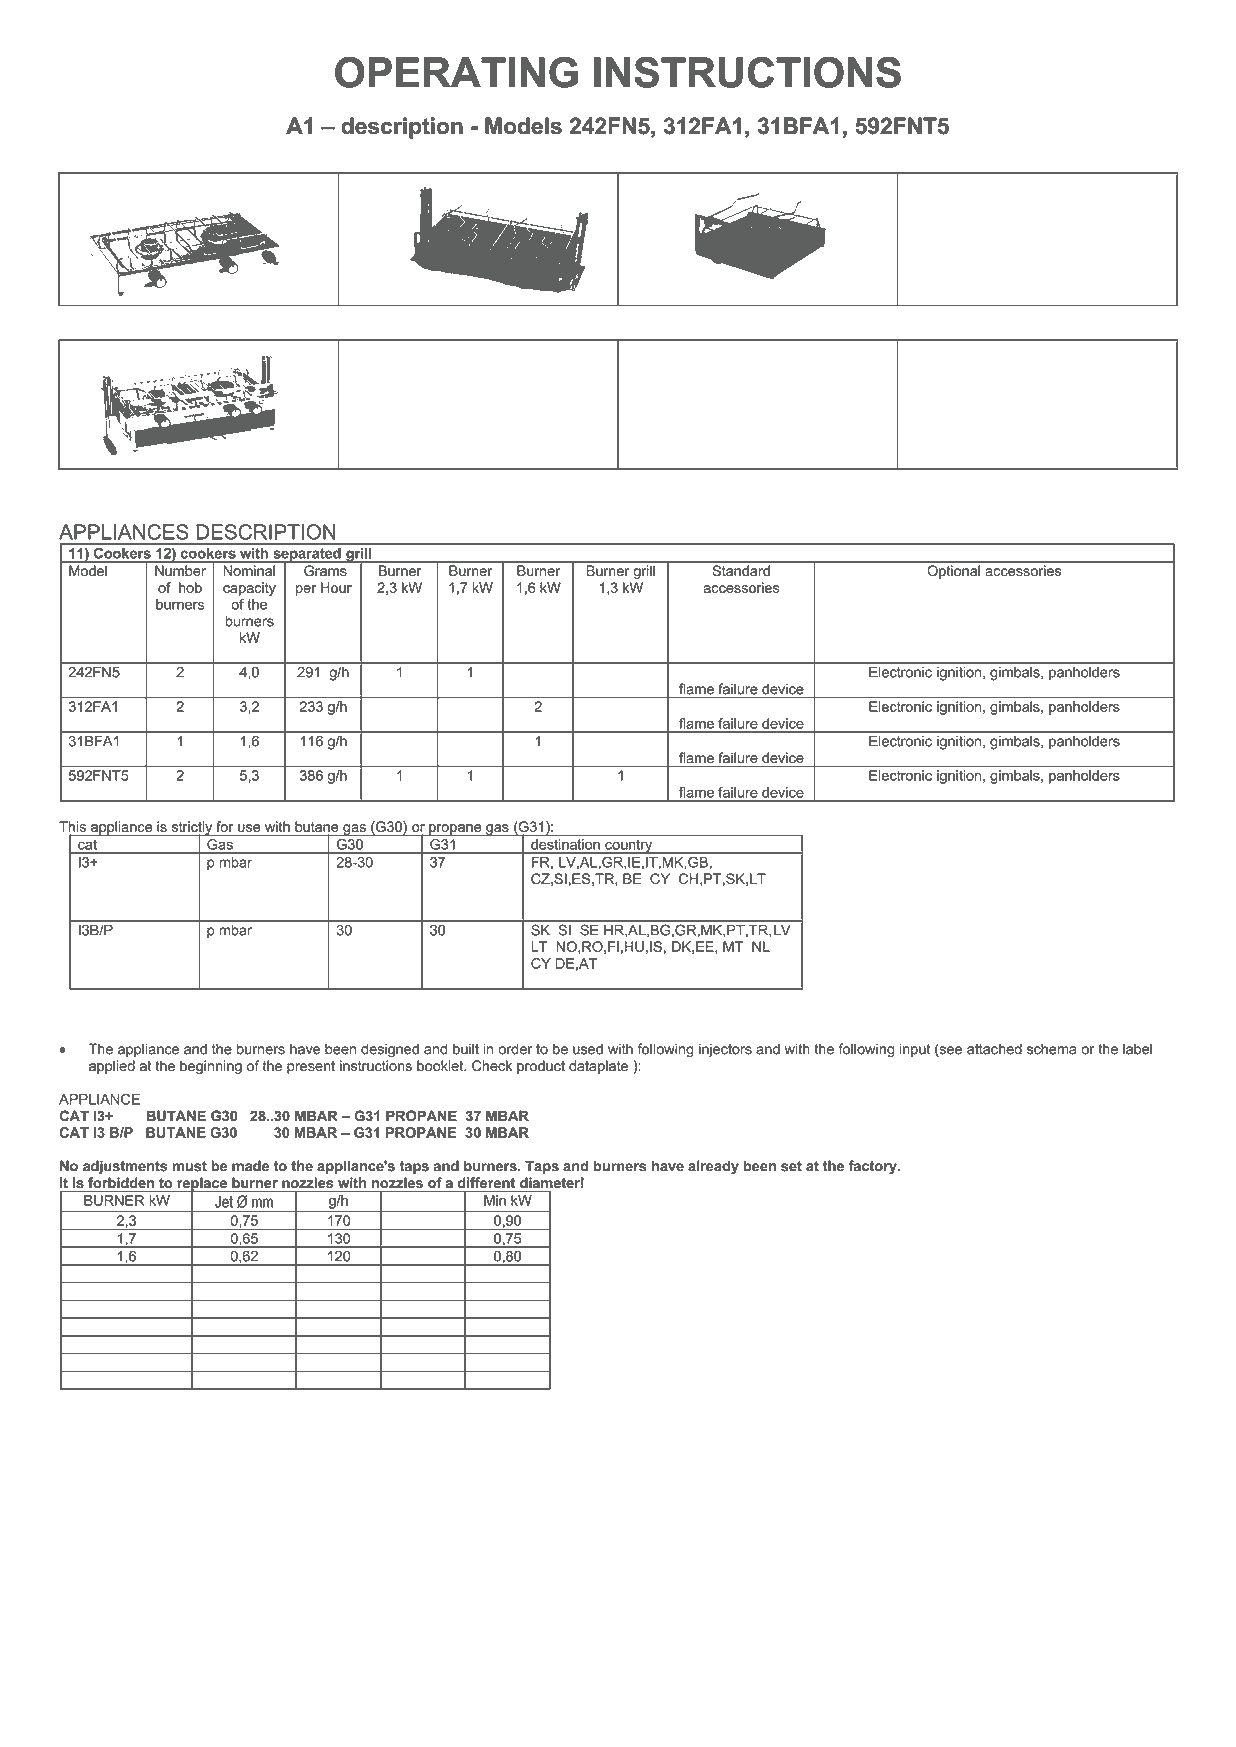  I want to click on OPERATING, so click(456, 72).
